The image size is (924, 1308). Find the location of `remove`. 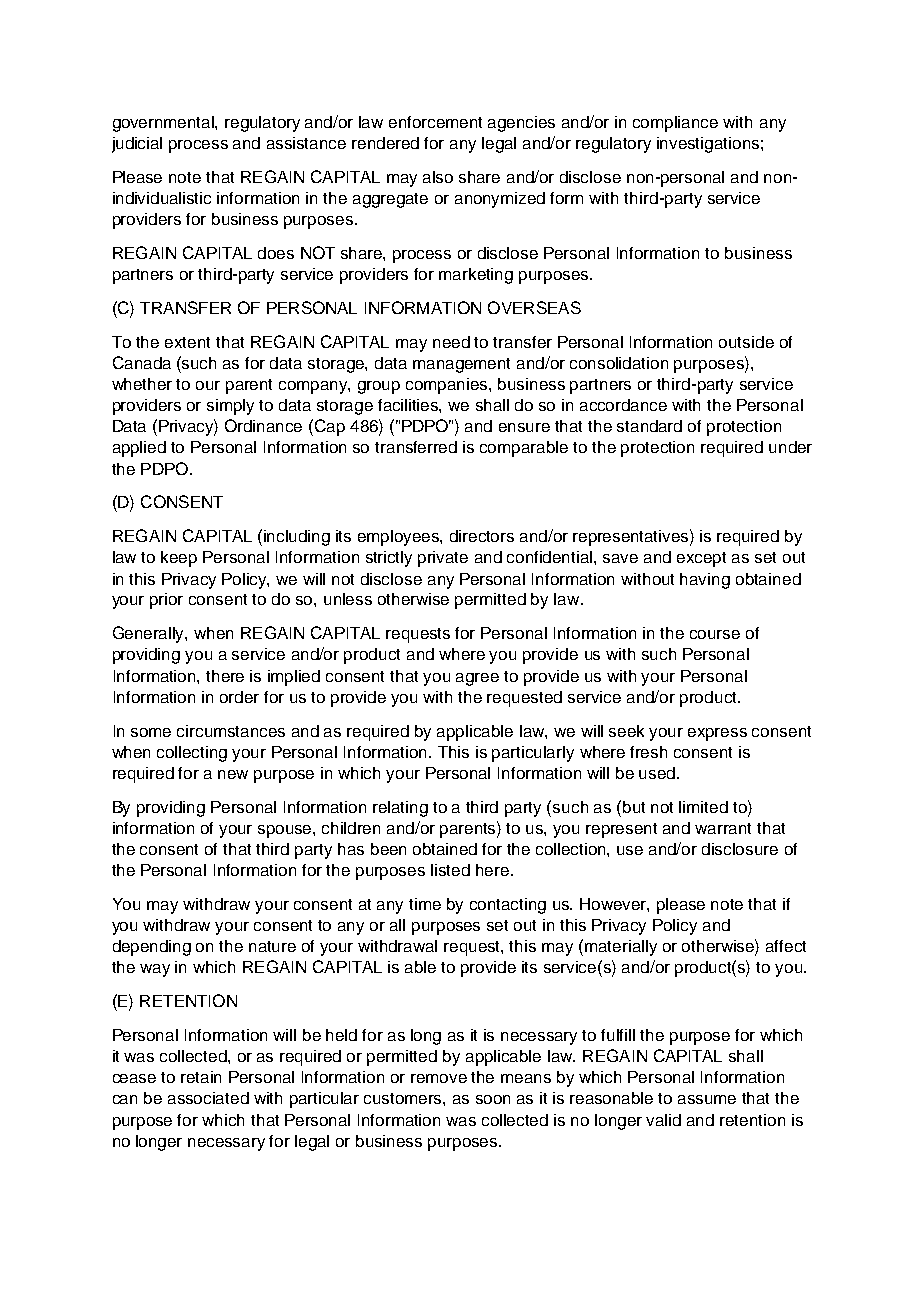

remove is located at coordinates (439, 1078).
